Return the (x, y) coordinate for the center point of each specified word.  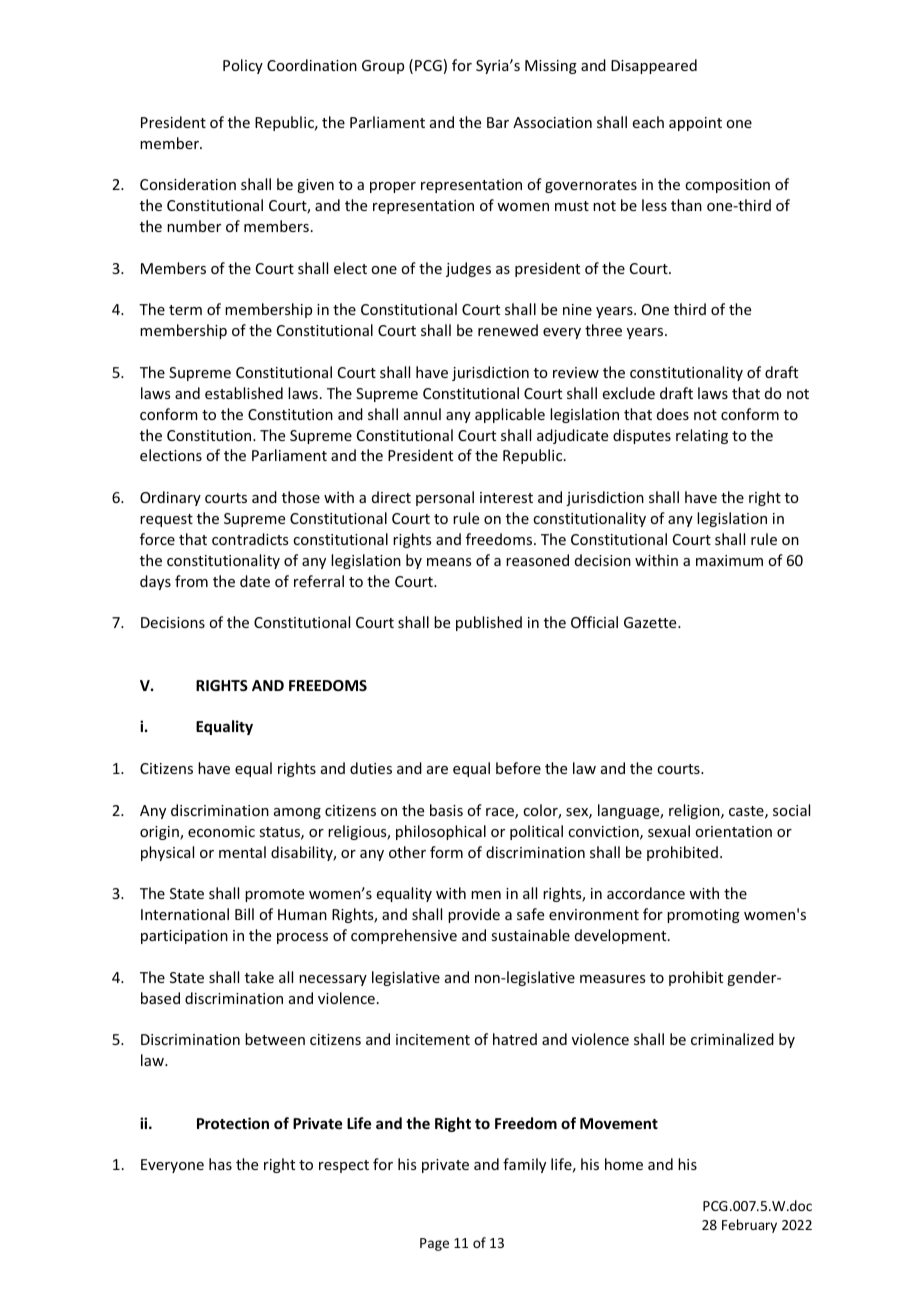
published (489, 623)
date (255, 581)
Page (434, 1244)
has (220, 1164)
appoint (695, 124)
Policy (243, 66)
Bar (498, 122)
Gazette (651, 622)
